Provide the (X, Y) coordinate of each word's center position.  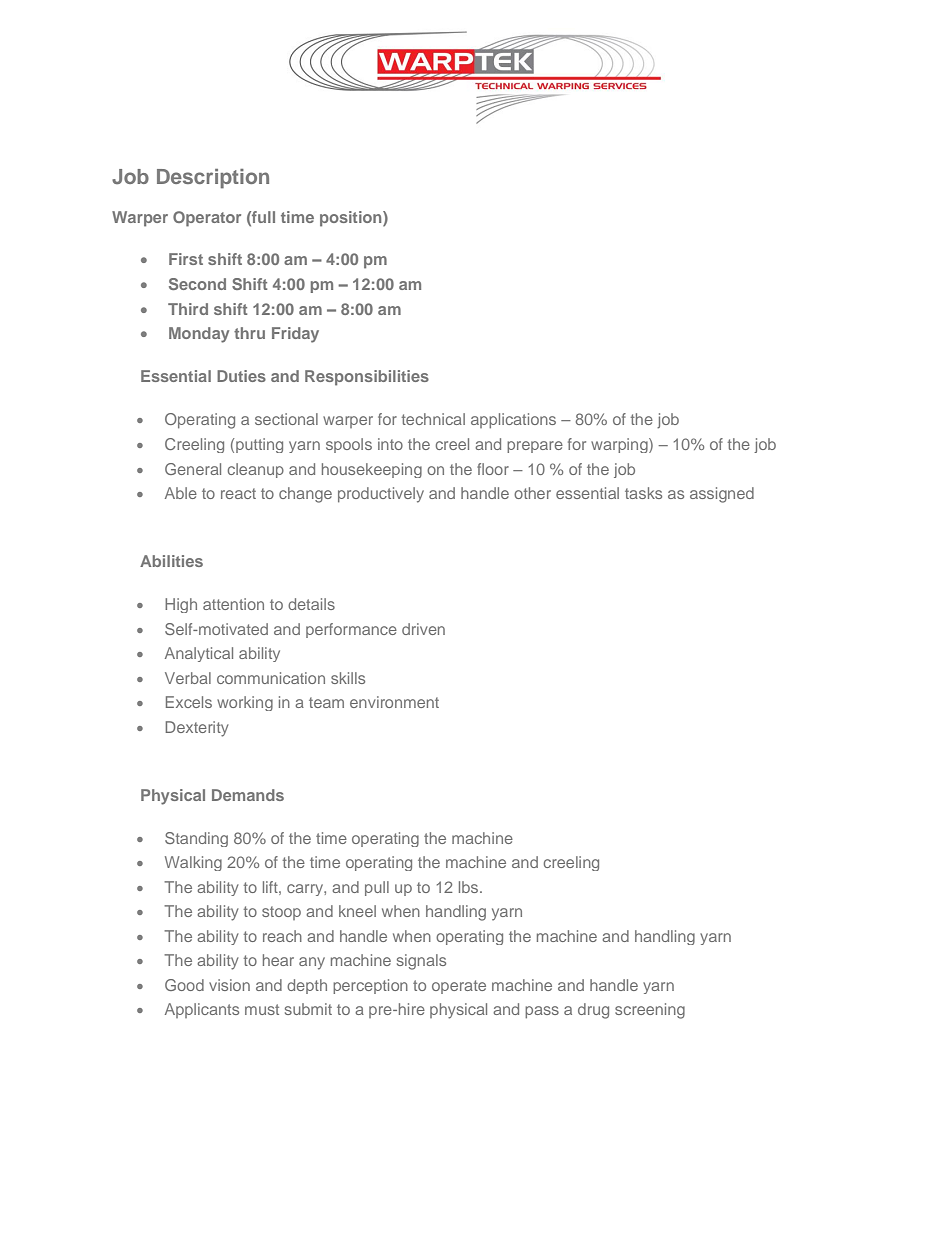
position (352, 219)
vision (229, 985)
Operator (207, 219)
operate (459, 987)
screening (650, 1011)
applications (513, 421)
